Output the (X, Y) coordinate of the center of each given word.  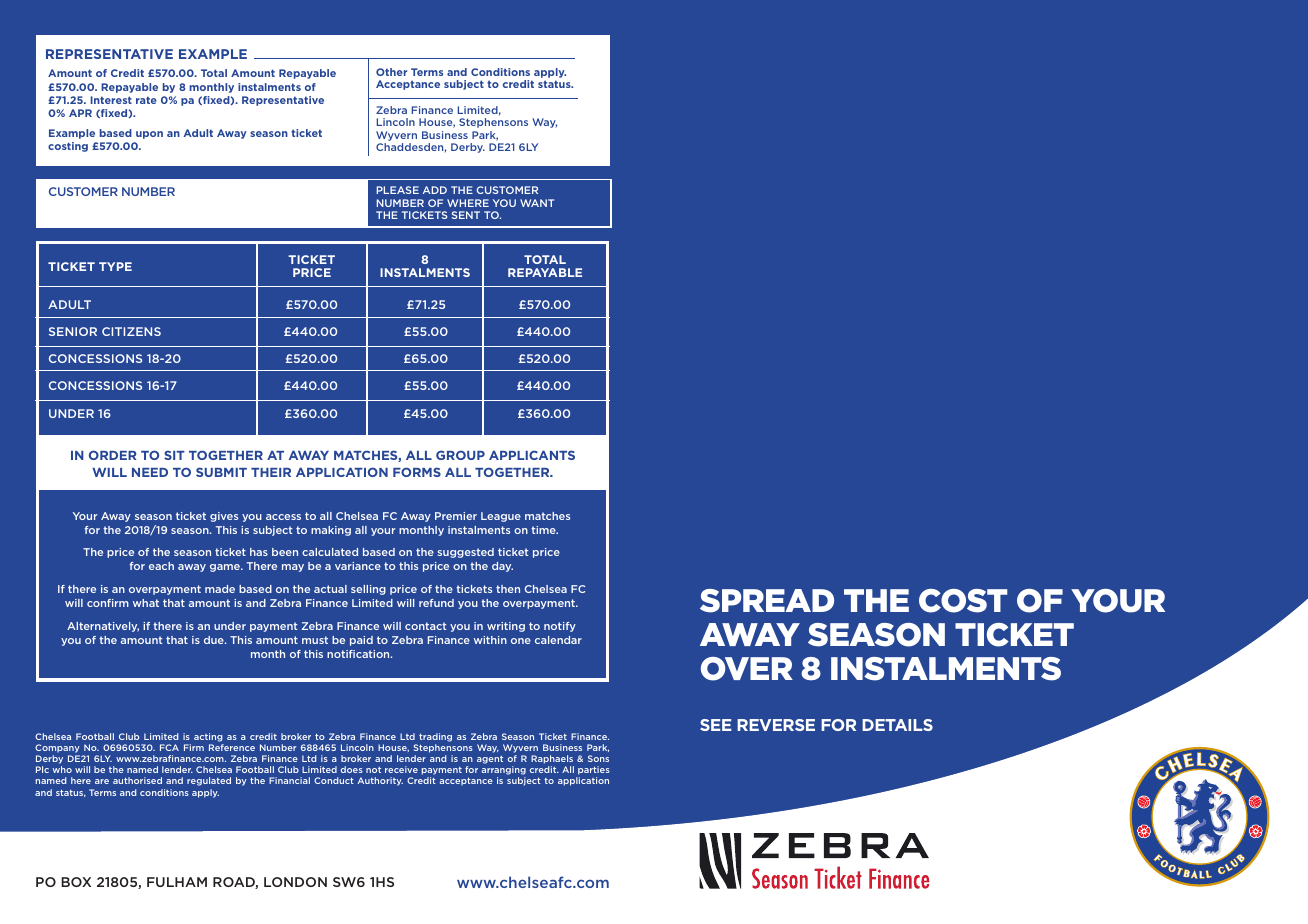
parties (593, 772)
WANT (537, 203)
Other (391, 72)
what (146, 603)
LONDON (295, 882)
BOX (76, 882)
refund (436, 603)
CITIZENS (131, 331)
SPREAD (767, 601)
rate (146, 100)
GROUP (460, 455)
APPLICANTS (532, 455)
